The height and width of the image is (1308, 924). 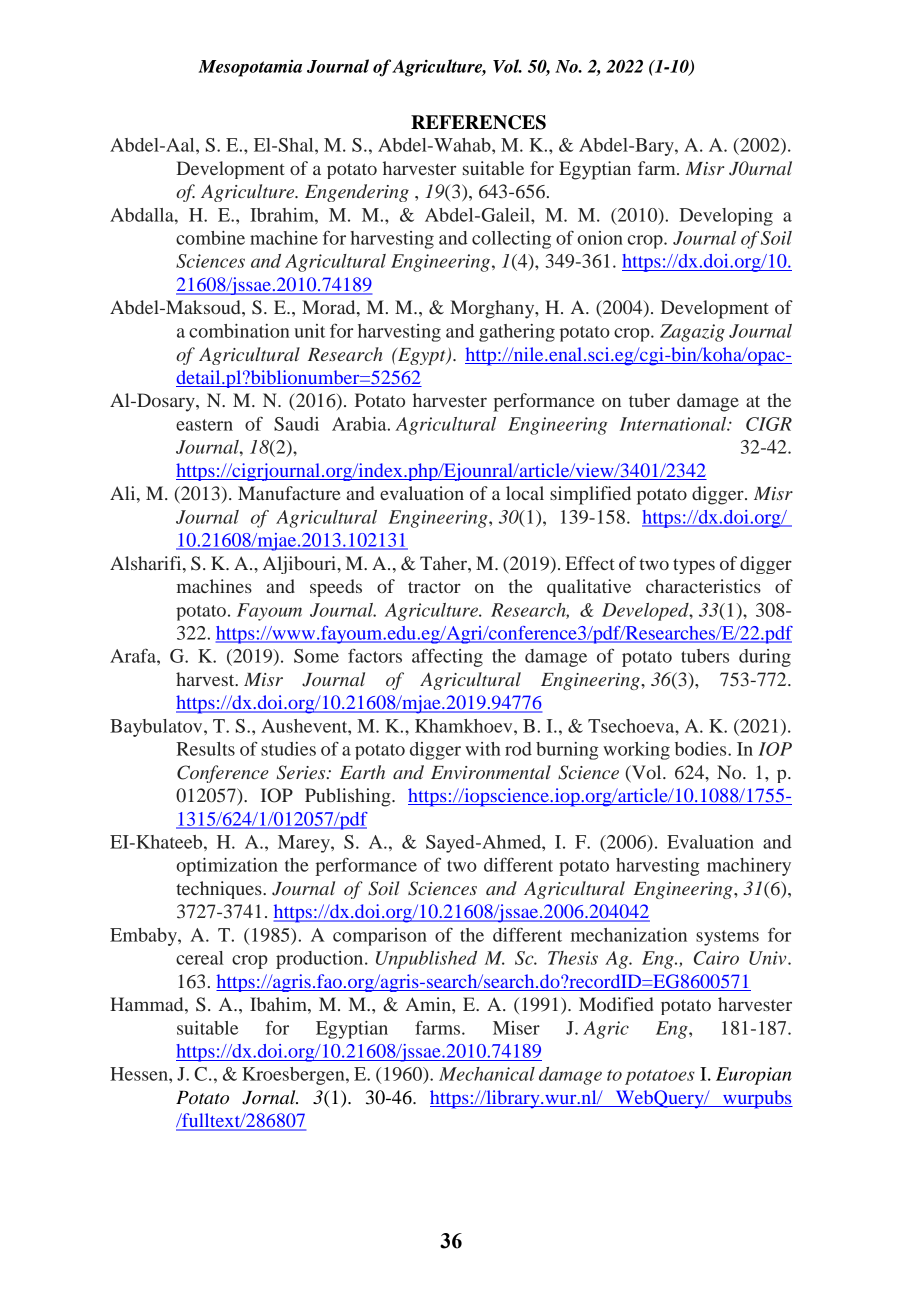 What do you see at coordinates (140, 1074) in the image?
I see `Hessen` at bounding box center [140, 1074].
